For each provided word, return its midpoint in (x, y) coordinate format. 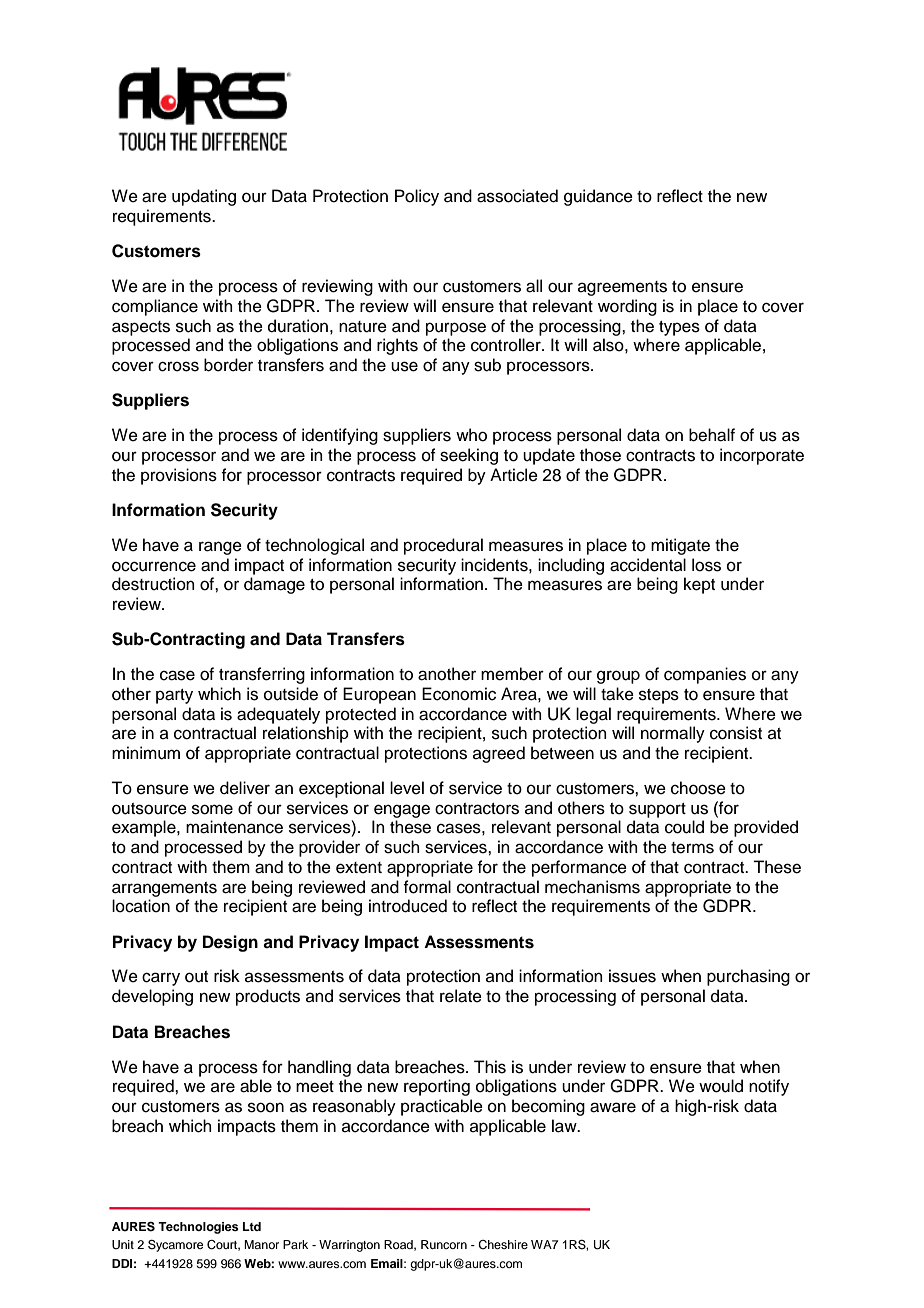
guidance (598, 197)
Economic (459, 694)
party (174, 696)
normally (673, 734)
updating (204, 197)
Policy (417, 197)
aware (613, 1107)
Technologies (198, 1228)
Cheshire (503, 1245)
